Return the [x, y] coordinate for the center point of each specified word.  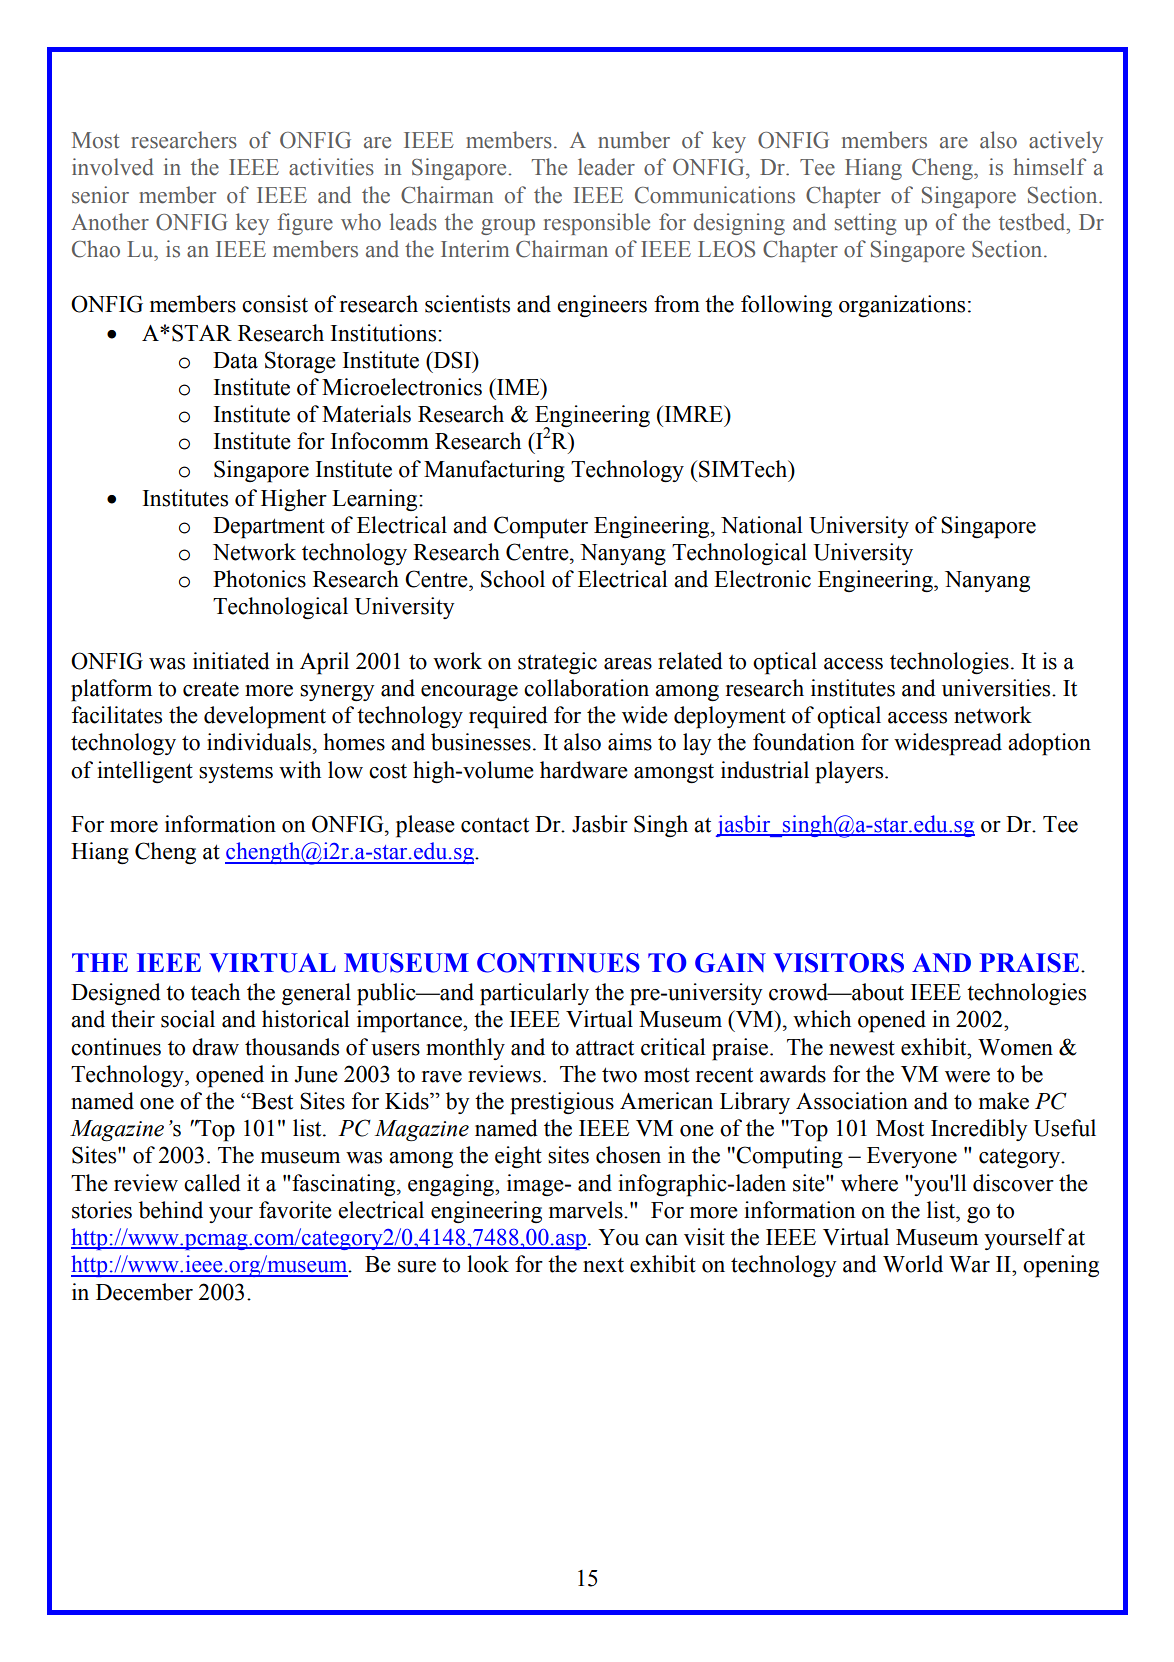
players [850, 772]
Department [269, 528]
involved [113, 167]
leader [606, 167]
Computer [541, 527]
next [603, 1265]
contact [495, 825]
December [144, 1292]
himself [1049, 167]
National [762, 525]
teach [215, 992]
